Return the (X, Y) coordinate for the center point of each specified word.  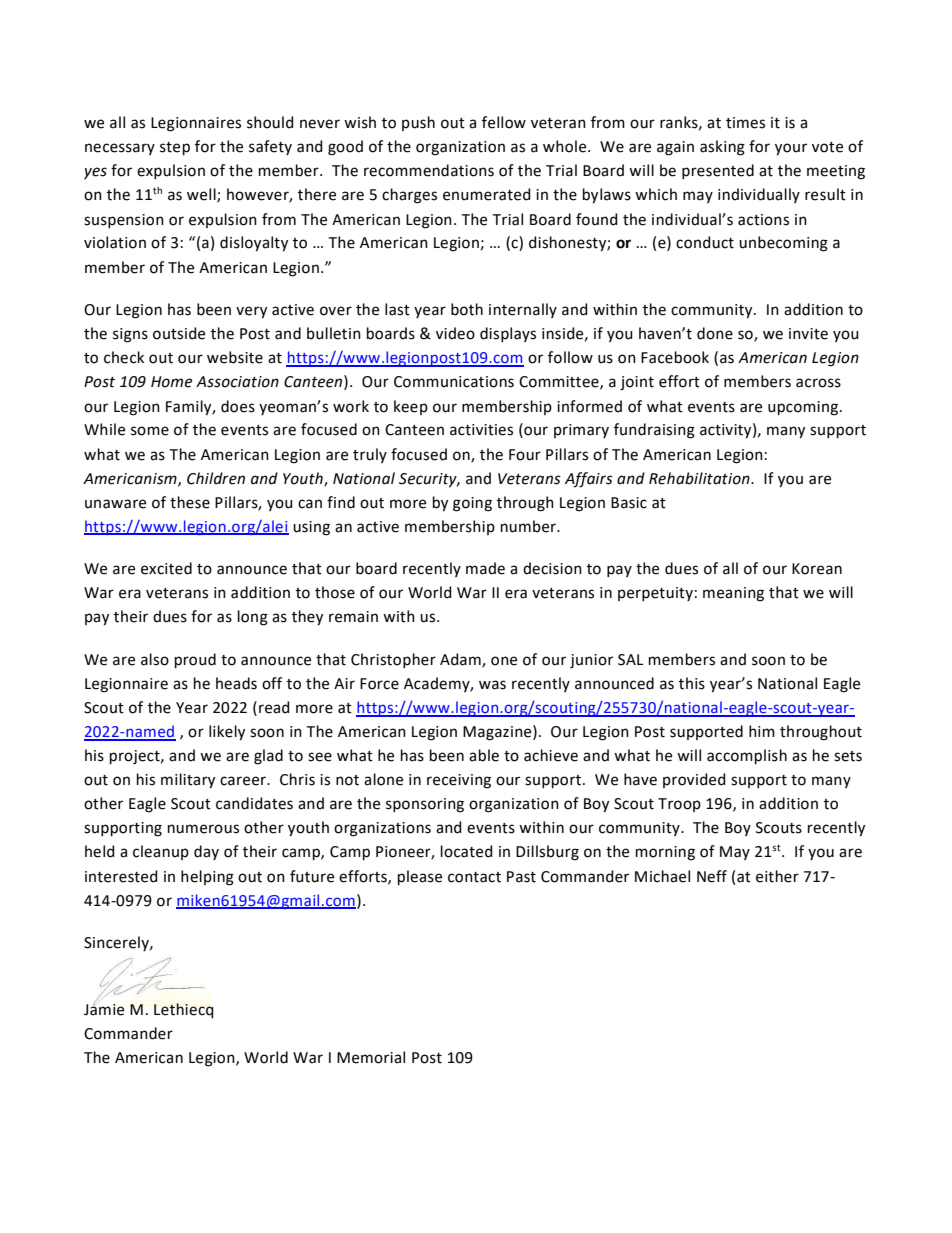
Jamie (104, 1008)
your (791, 149)
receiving (459, 781)
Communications (454, 382)
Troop (679, 805)
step (175, 148)
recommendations (429, 170)
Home (171, 382)
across (818, 383)
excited (166, 568)
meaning (733, 594)
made (485, 568)
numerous (203, 829)
